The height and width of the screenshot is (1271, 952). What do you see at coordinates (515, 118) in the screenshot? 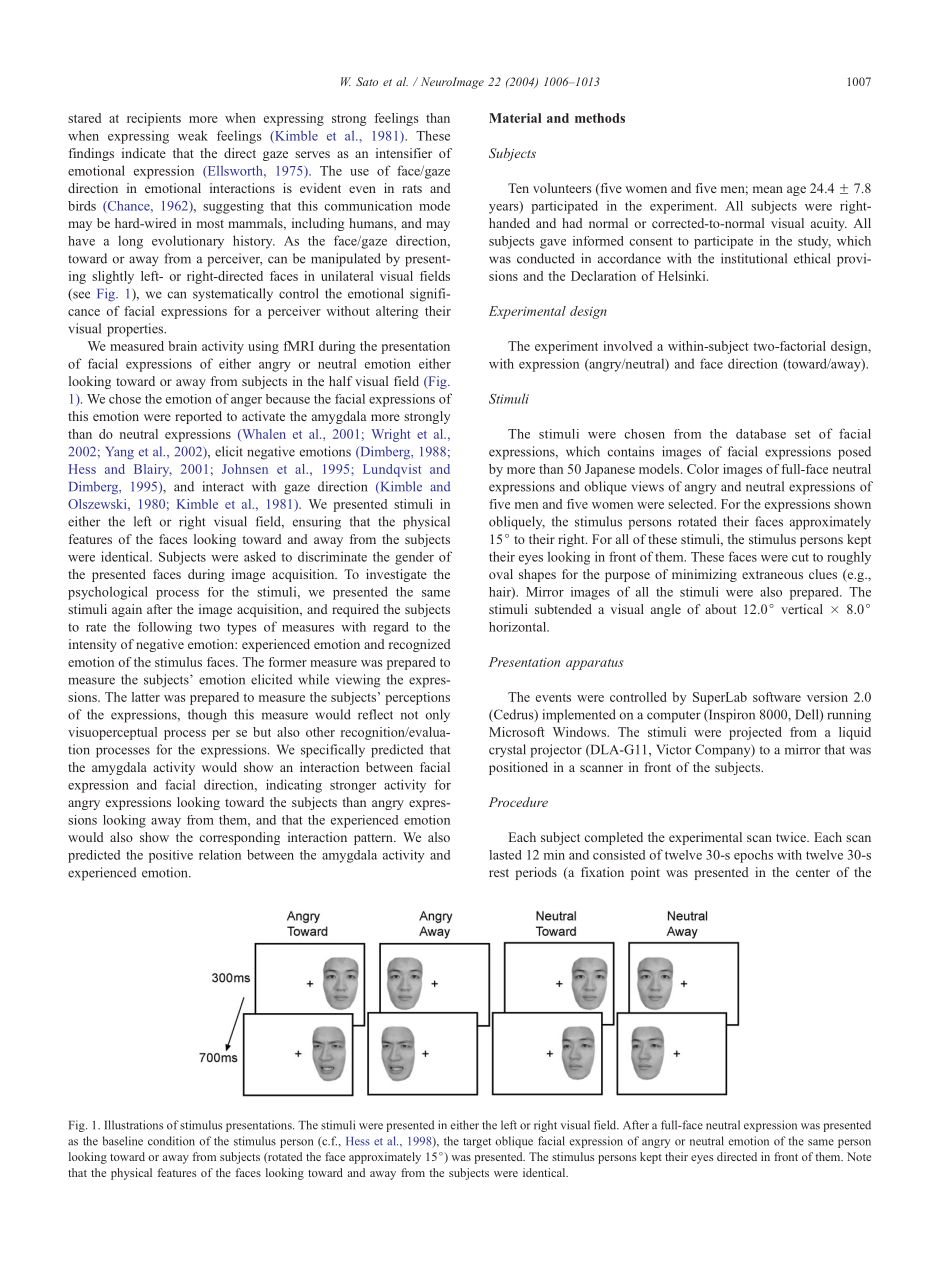
I see `Material` at bounding box center [515, 118].
